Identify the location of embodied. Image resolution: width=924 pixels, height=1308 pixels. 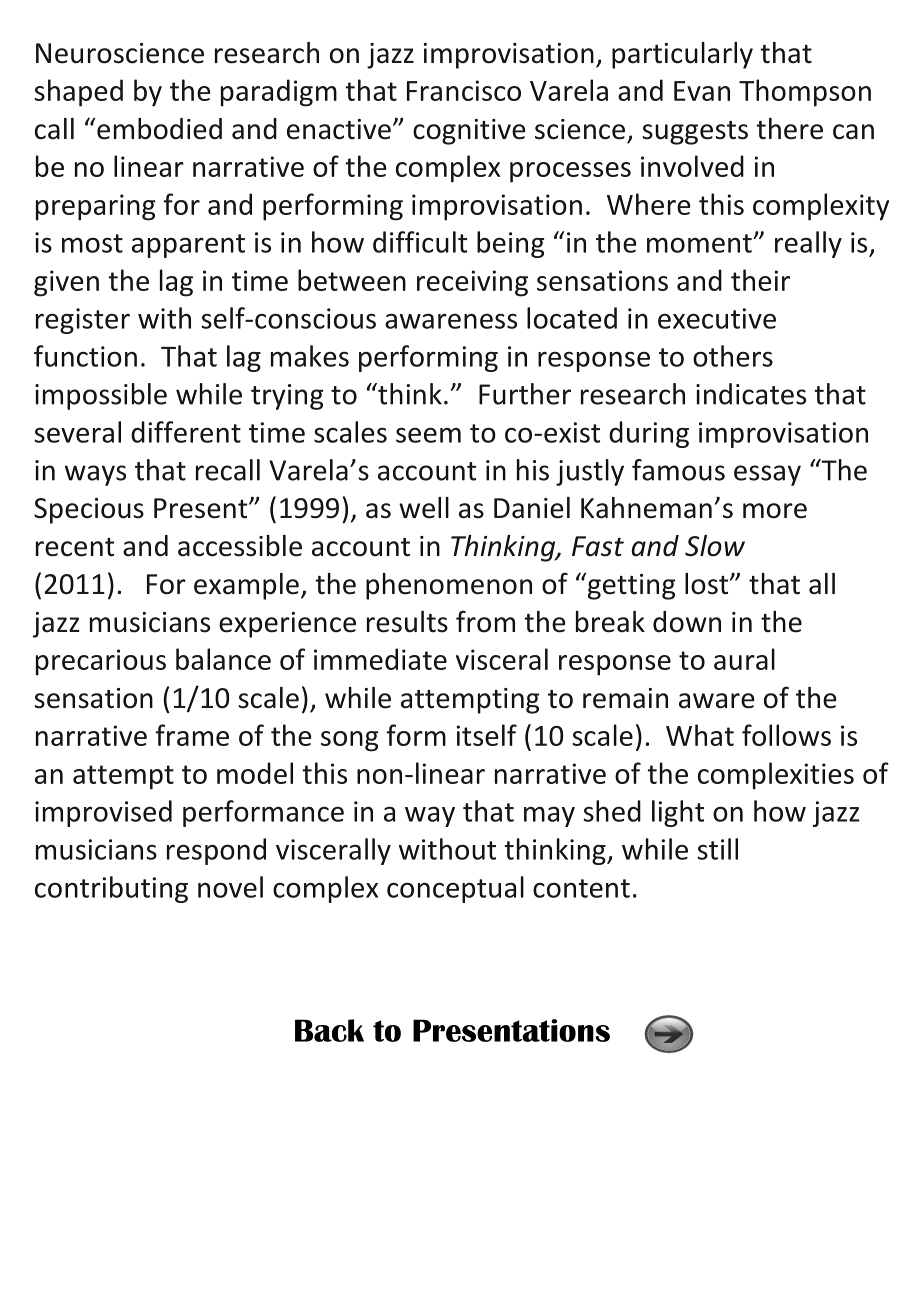
(159, 129).
